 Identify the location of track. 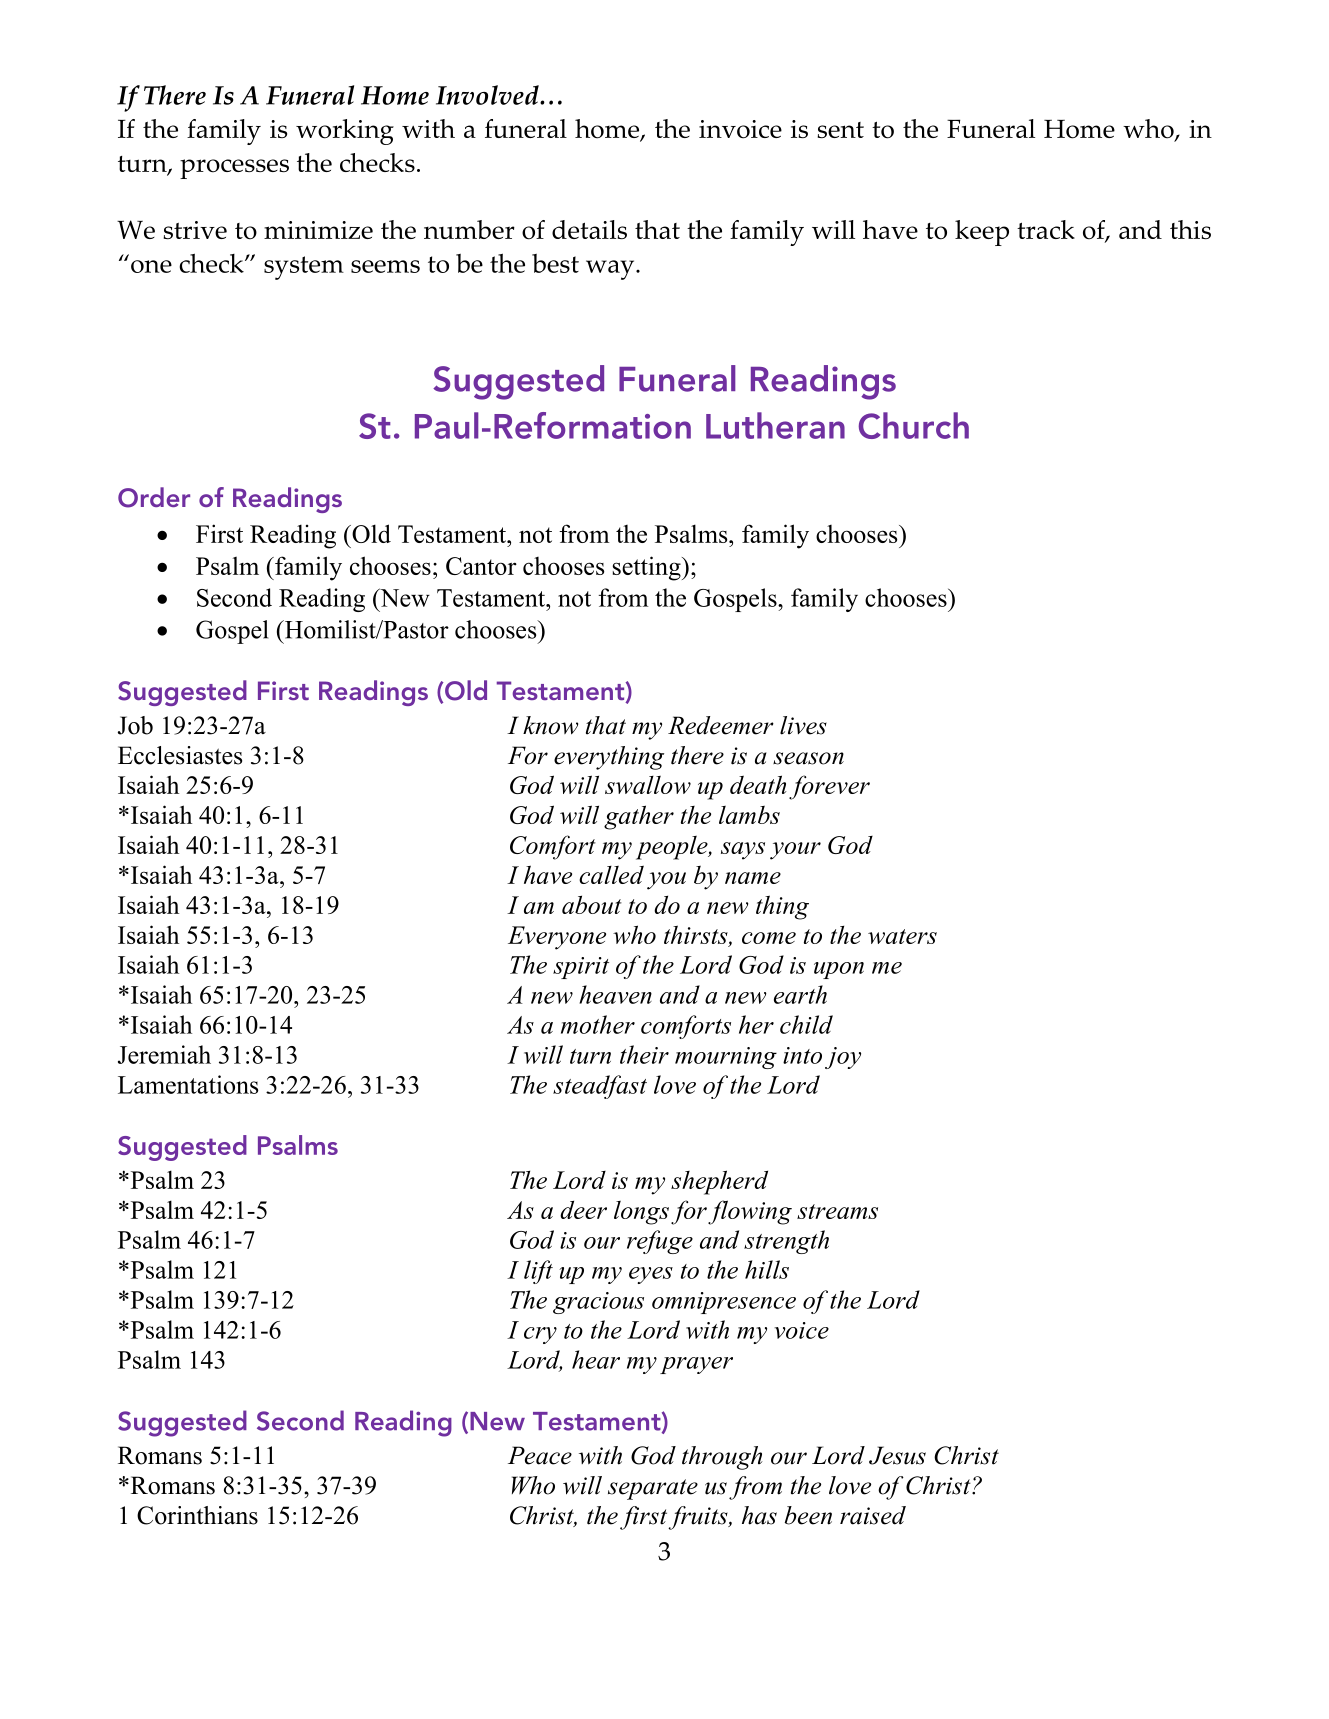
(1046, 229).
